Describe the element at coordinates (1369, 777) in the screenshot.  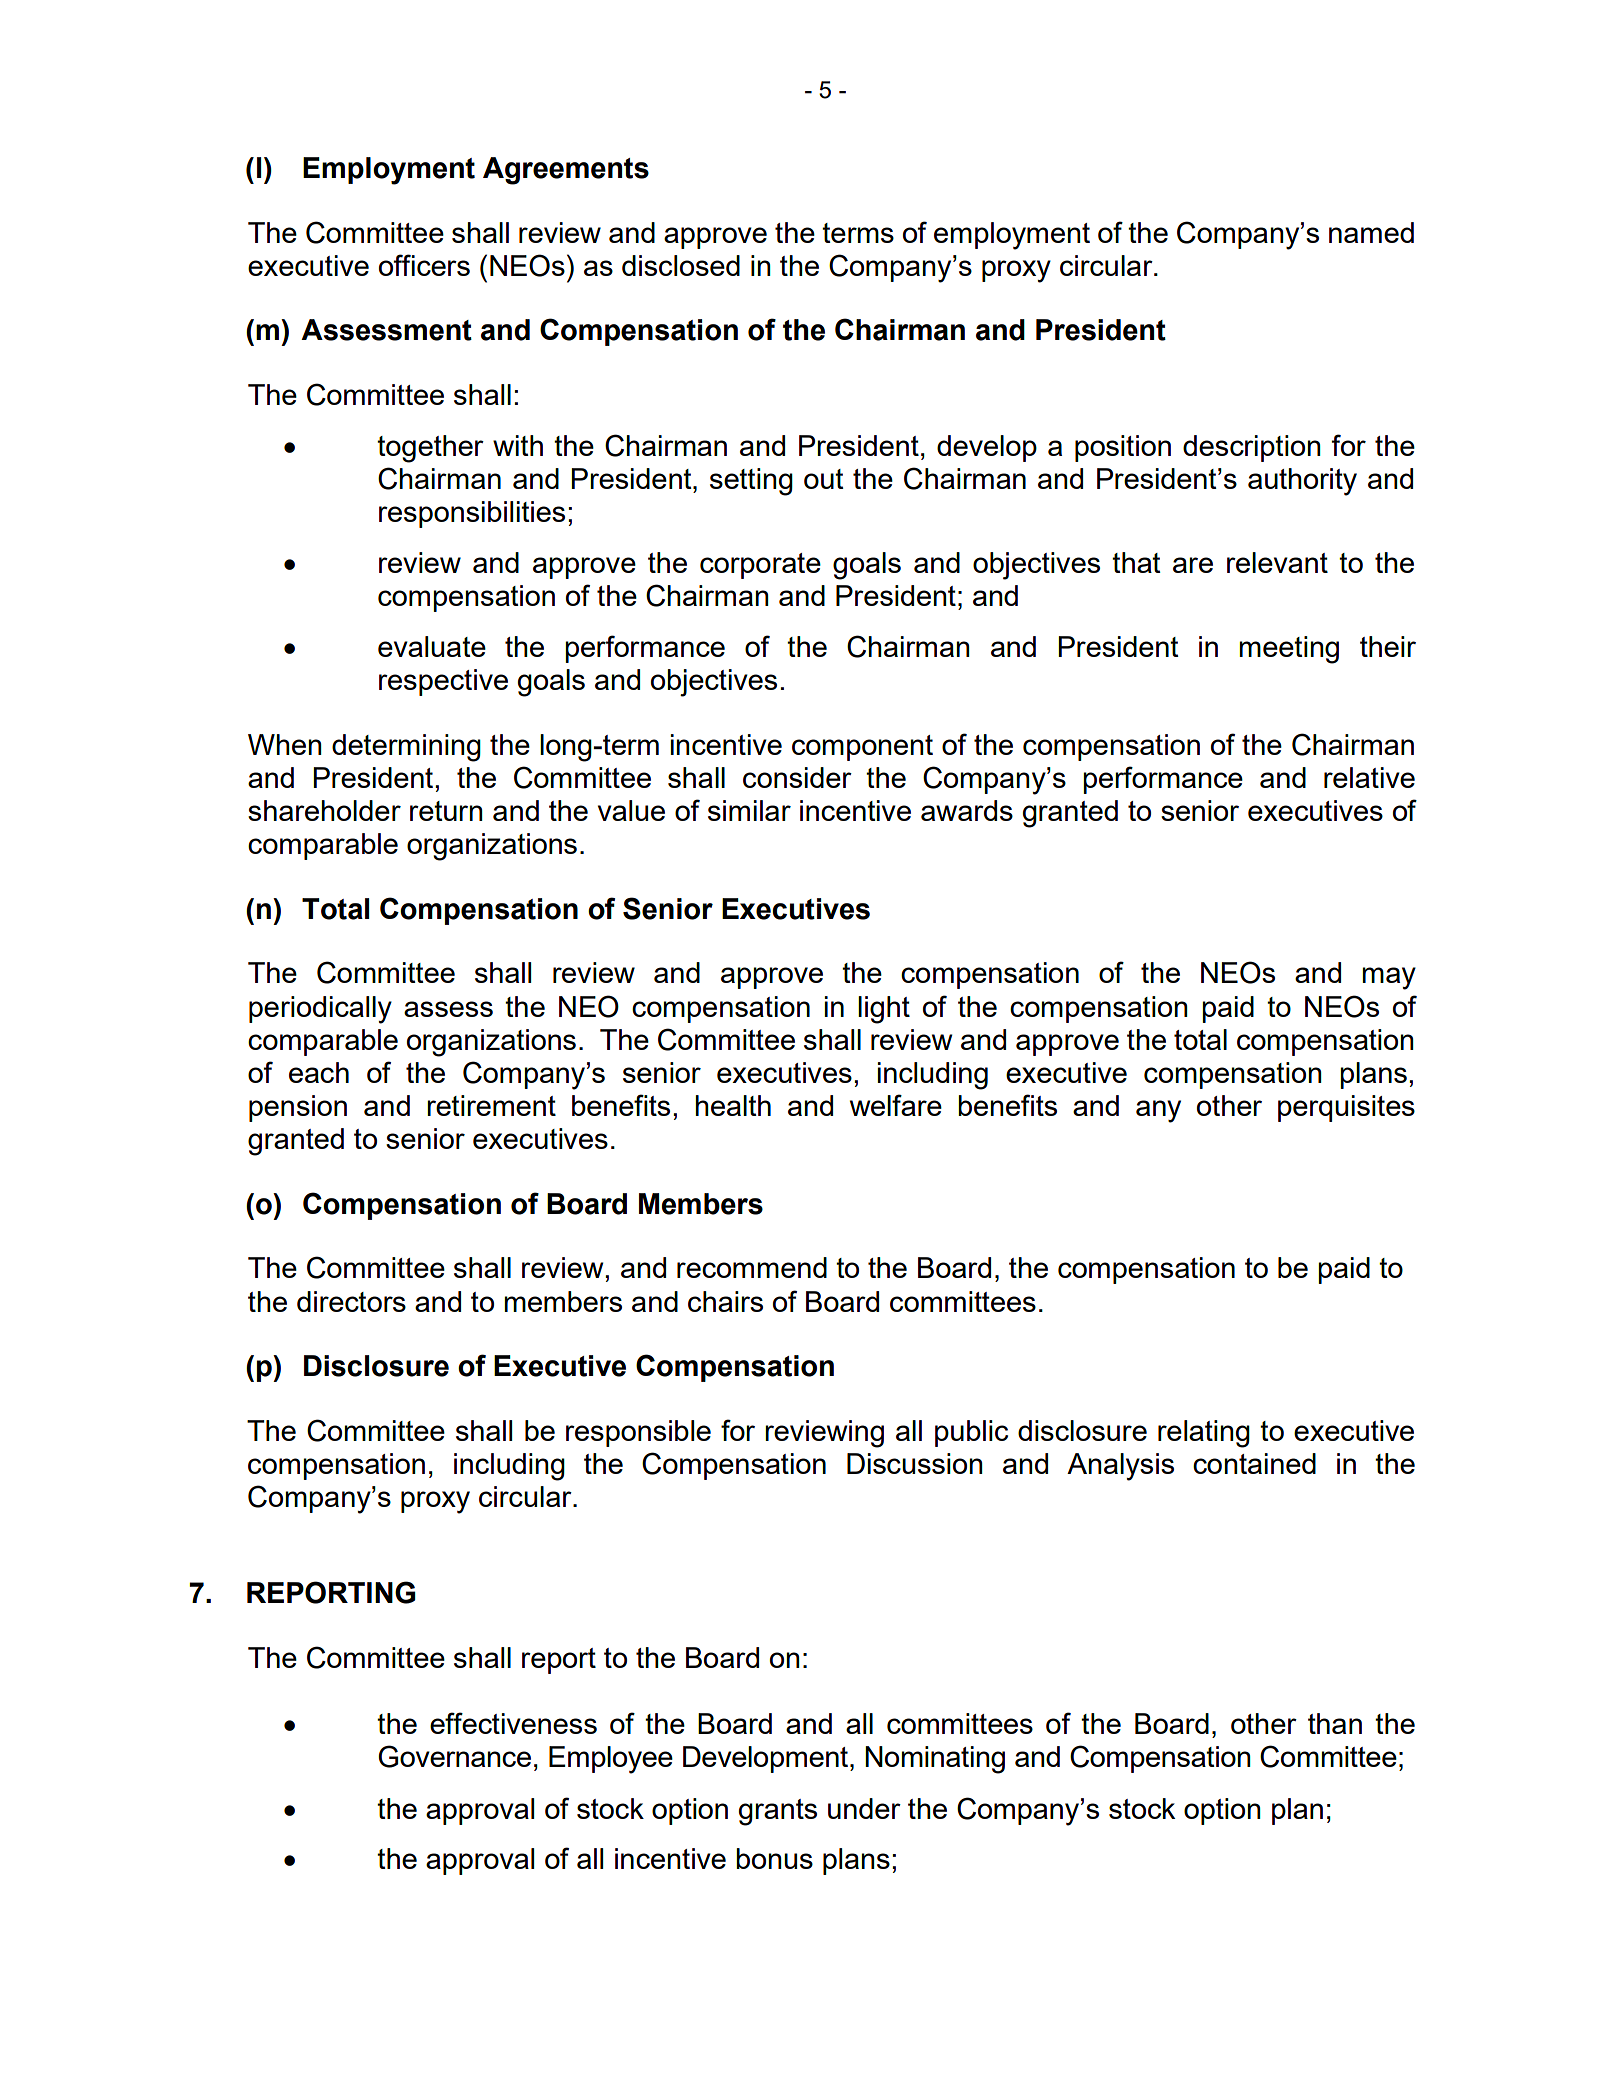
I see `relative` at that location.
